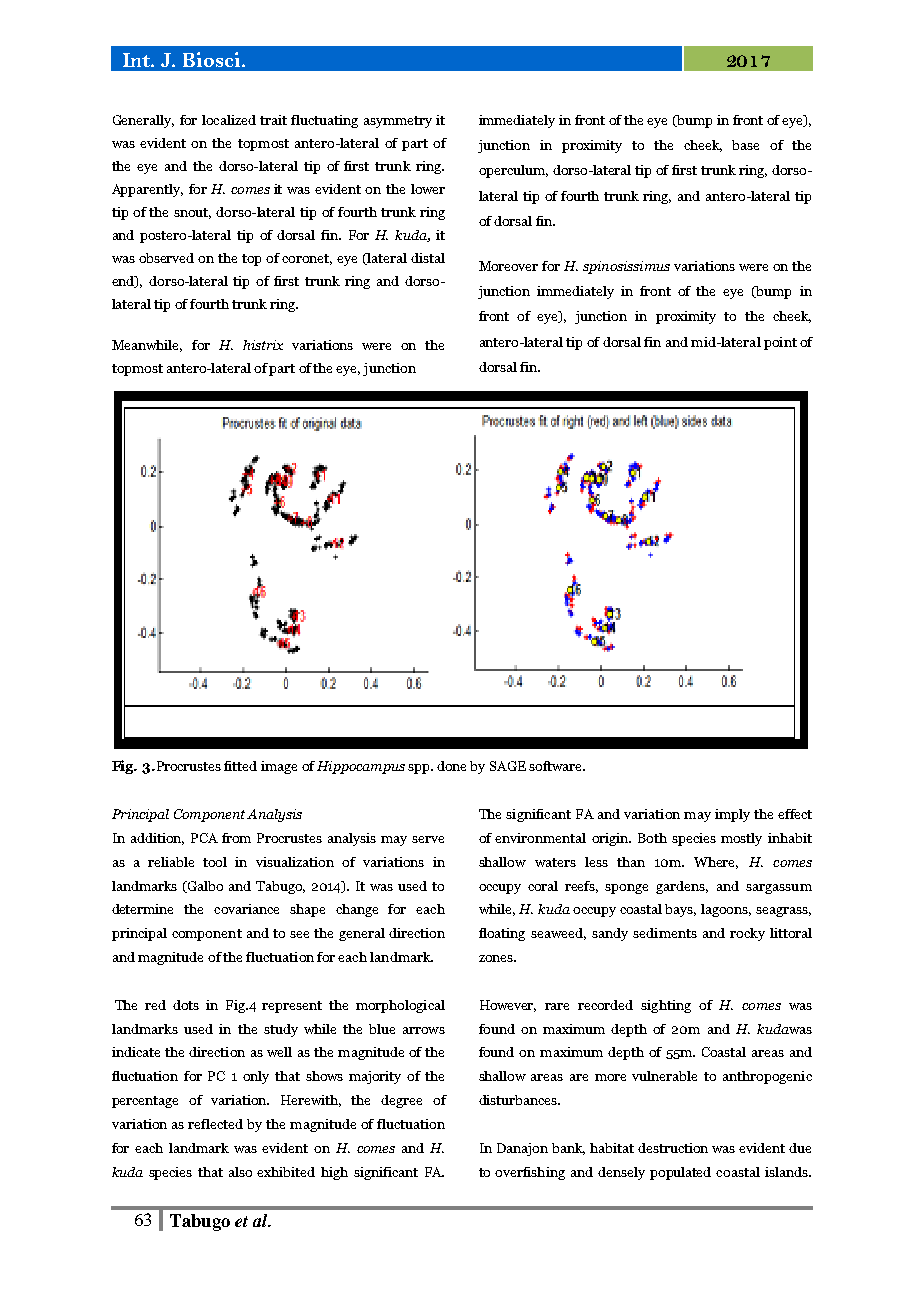 This image has height=1308, width=924. What do you see at coordinates (428, 189) in the image?
I see `lower` at bounding box center [428, 189].
